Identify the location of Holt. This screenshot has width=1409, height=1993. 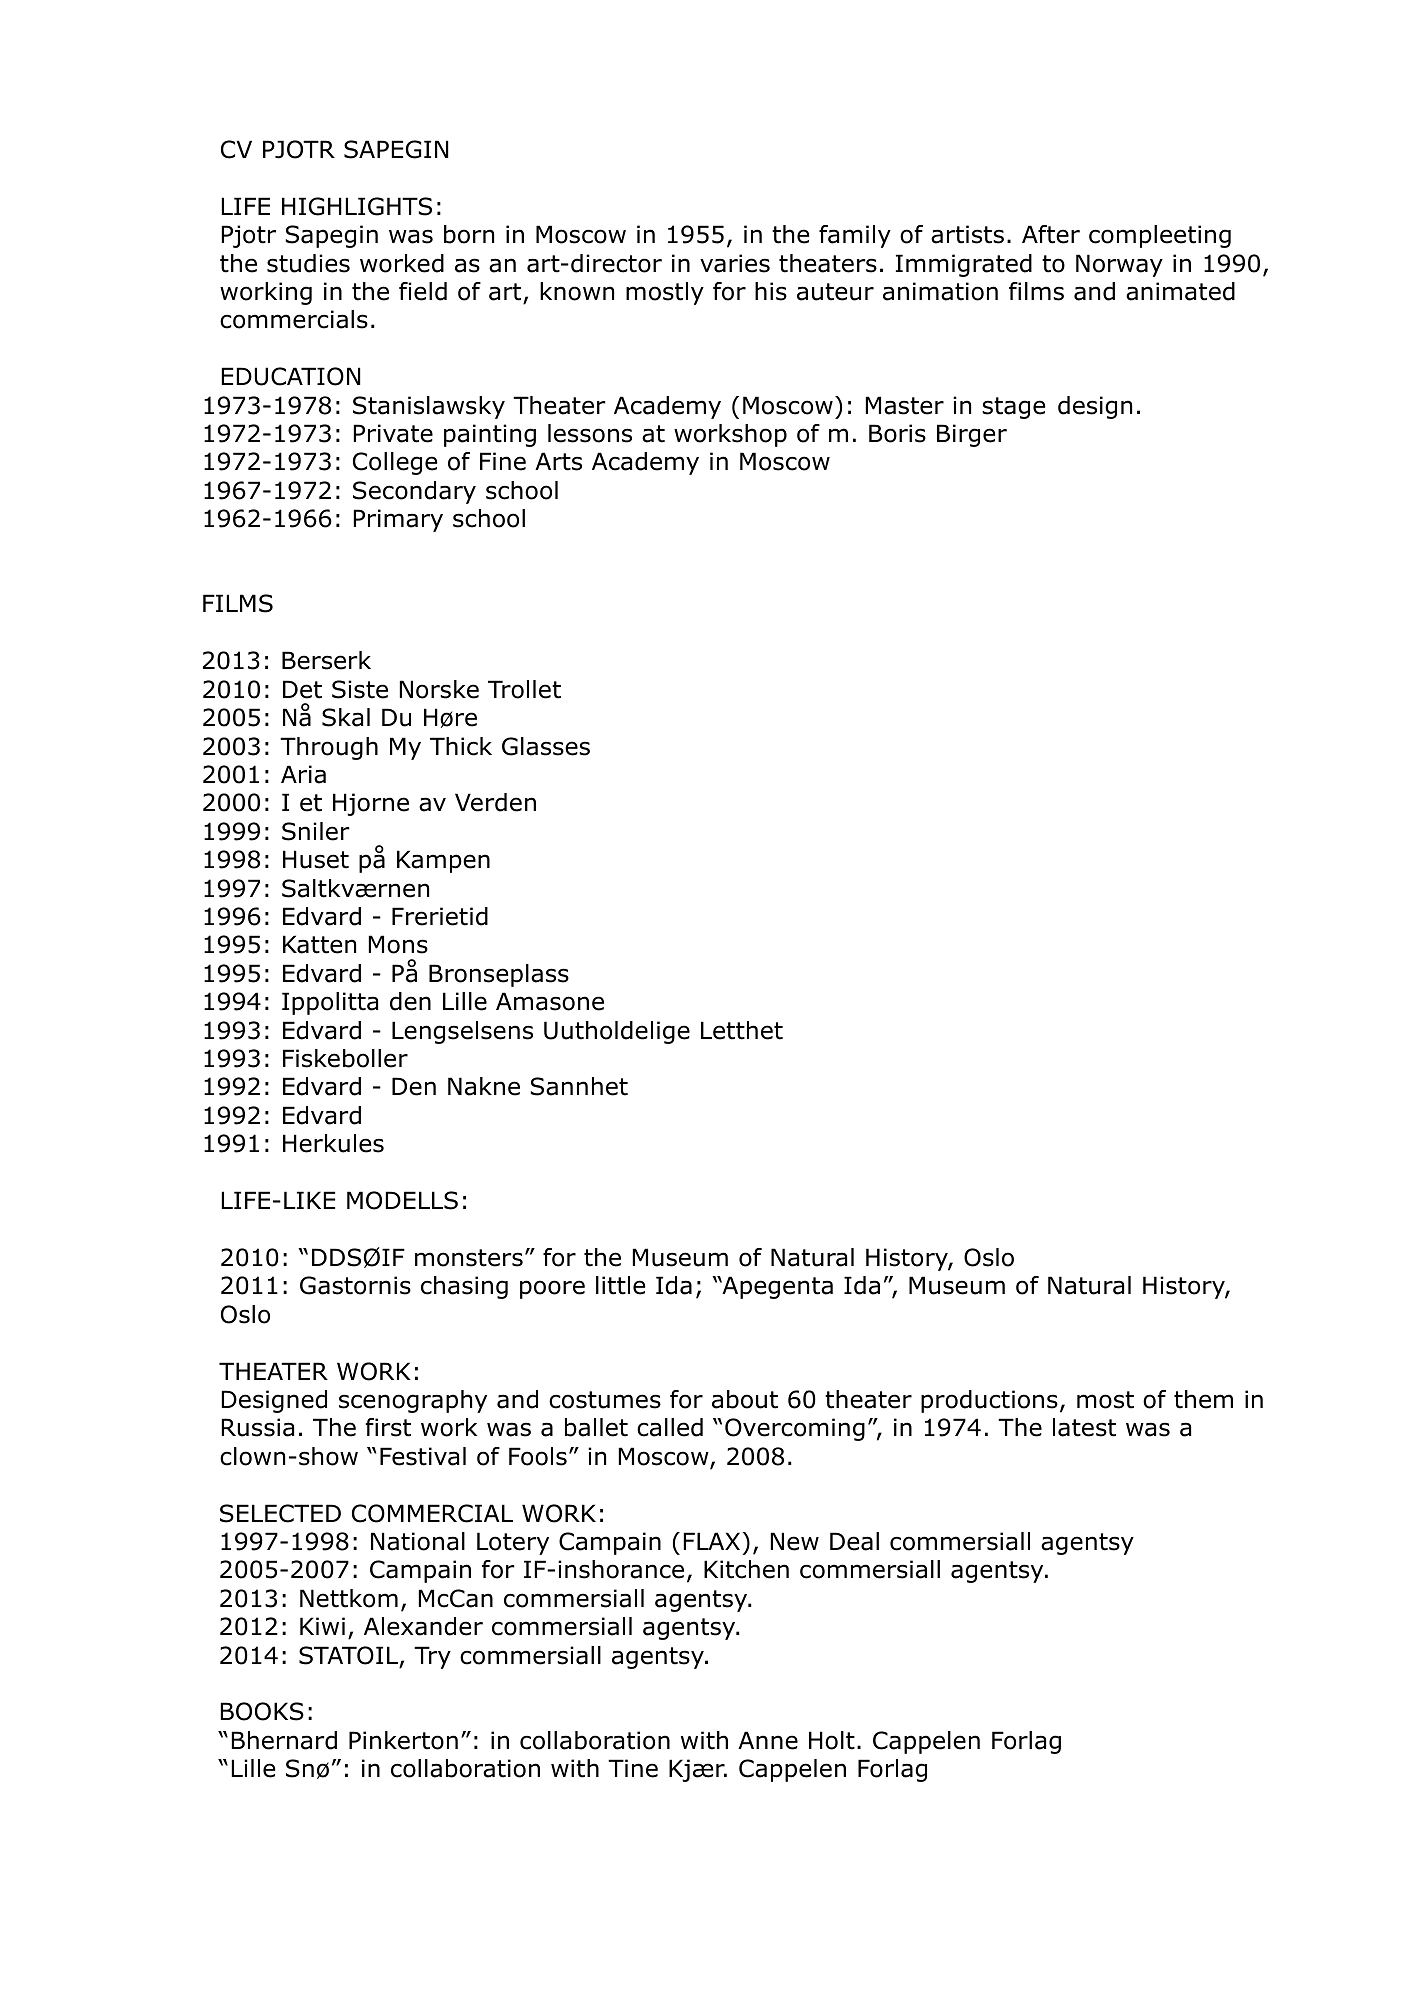
(832, 1740).
